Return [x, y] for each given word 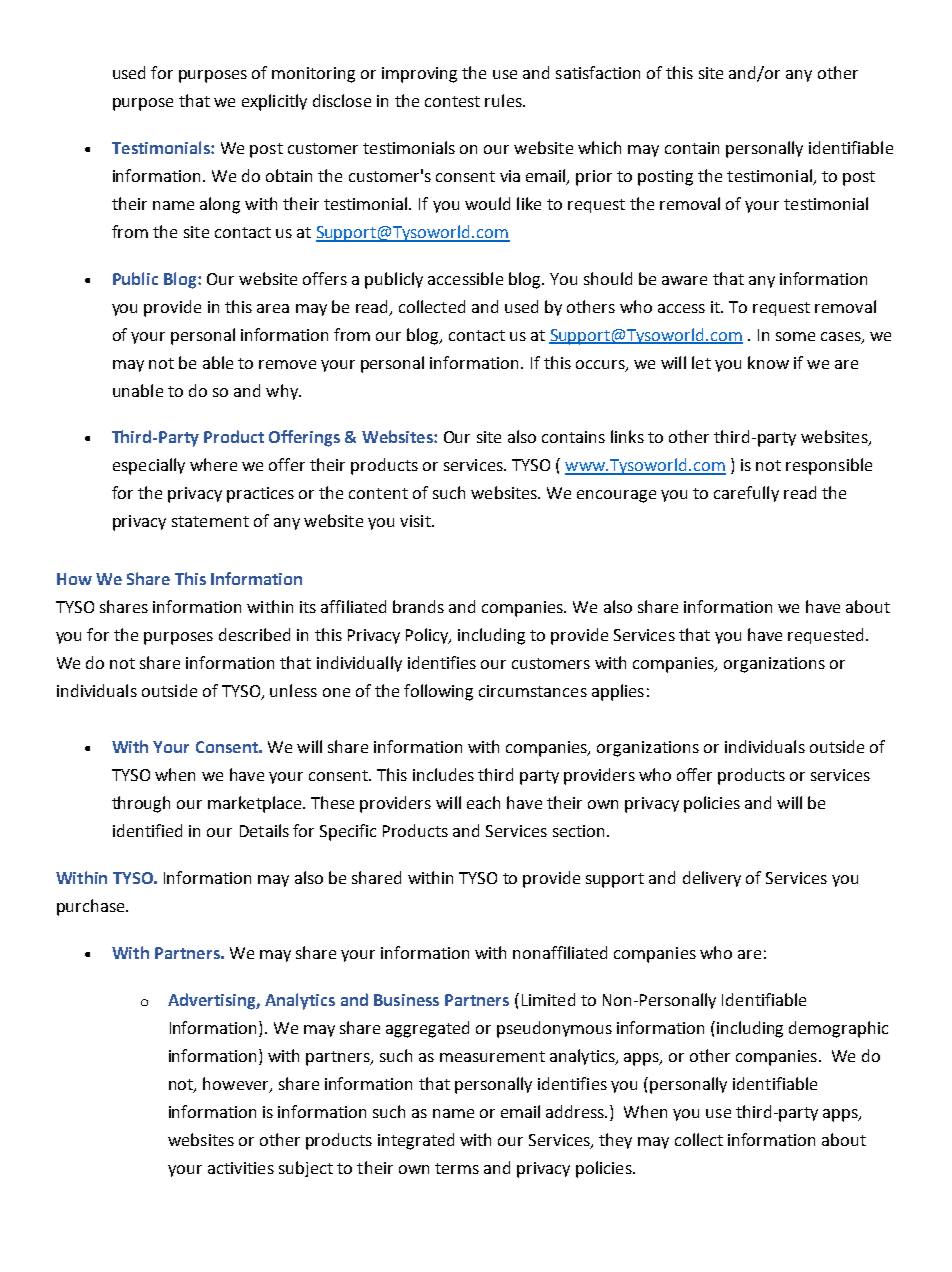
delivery [712, 879]
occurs [601, 365]
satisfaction [598, 72]
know [768, 362]
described [254, 634]
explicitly [274, 102]
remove [287, 364]
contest [452, 101]
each [483, 802]
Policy [428, 636]
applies [618, 692]
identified [147, 830]
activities [241, 1168]
